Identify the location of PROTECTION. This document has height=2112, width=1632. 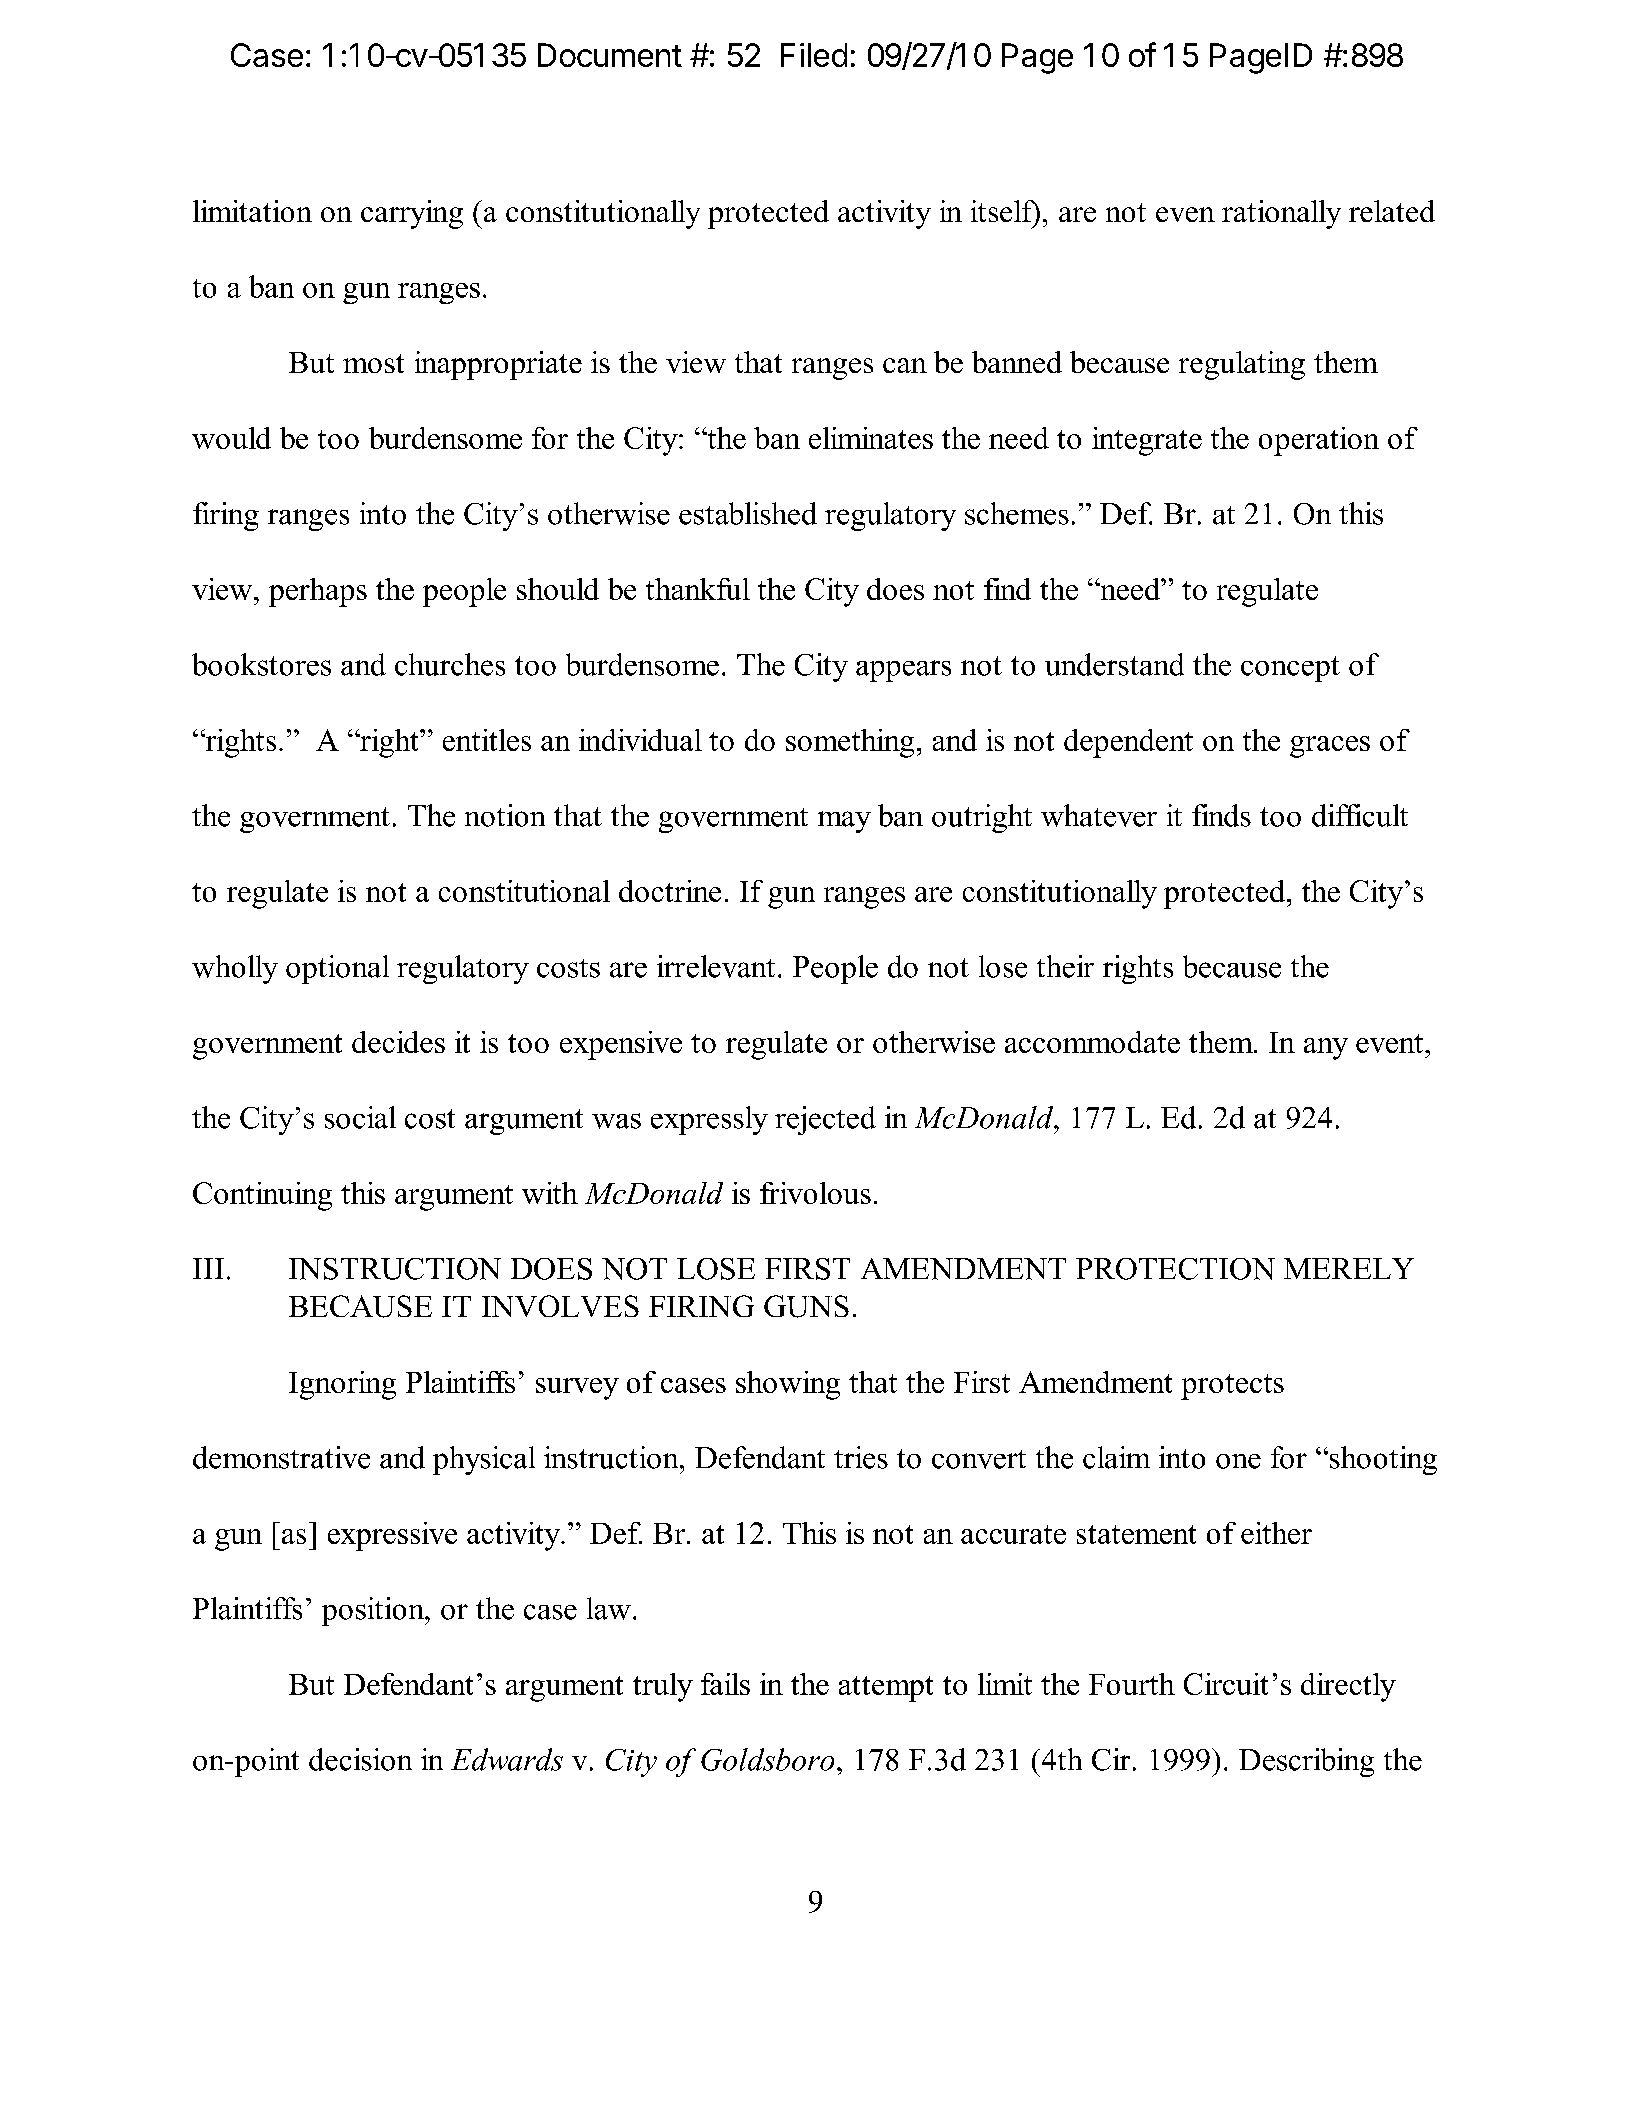
(1175, 1269).
